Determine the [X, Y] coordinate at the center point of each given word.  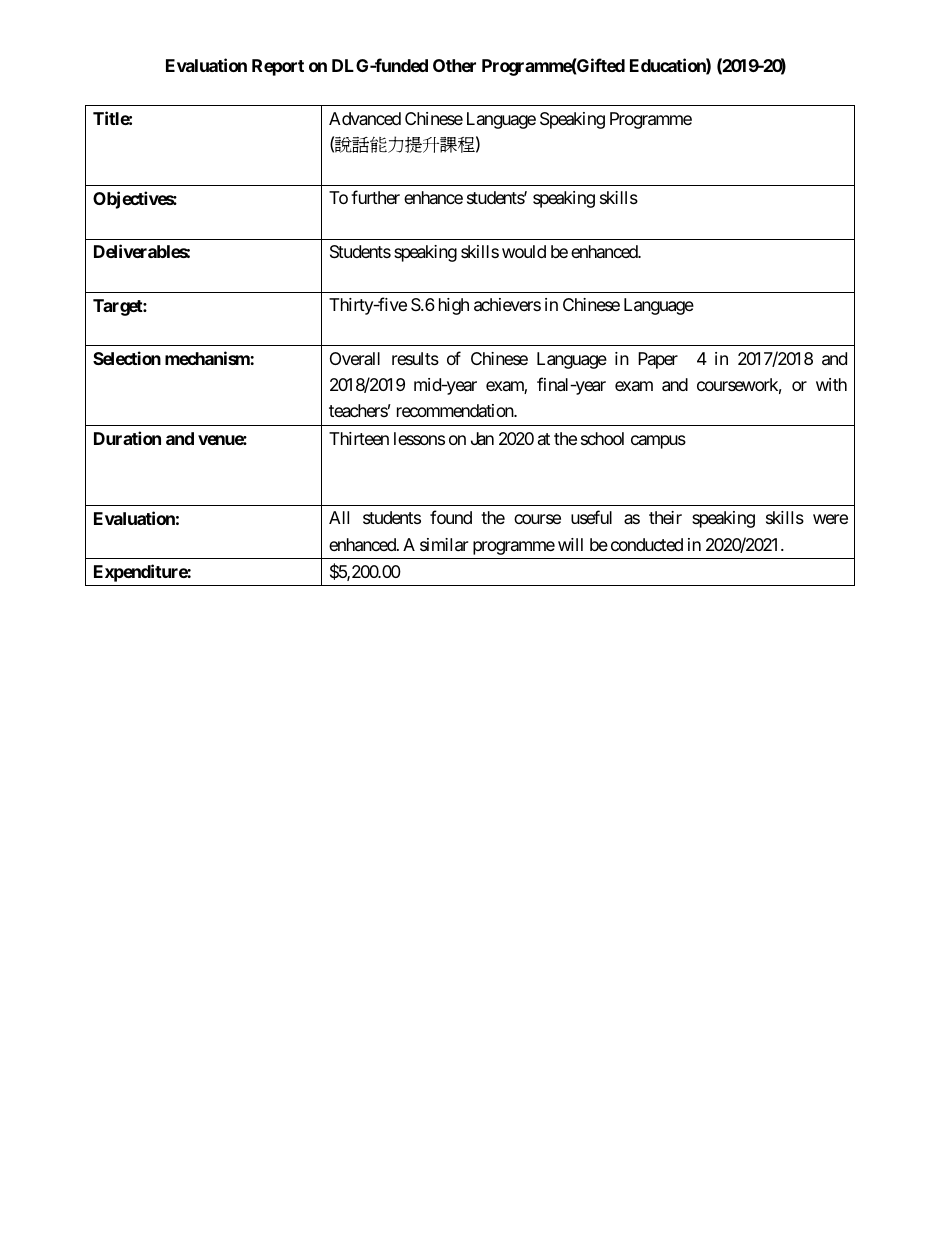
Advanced [365, 118]
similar [444, 545]
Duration [127, 438]
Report [278, 67]
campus [658, 442]
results [415, 358]
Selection [127, 358]
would [524, 251]
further [375, 197]
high [454, 306]
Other [454, 65]
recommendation [456, 410]
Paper [658, 360]
